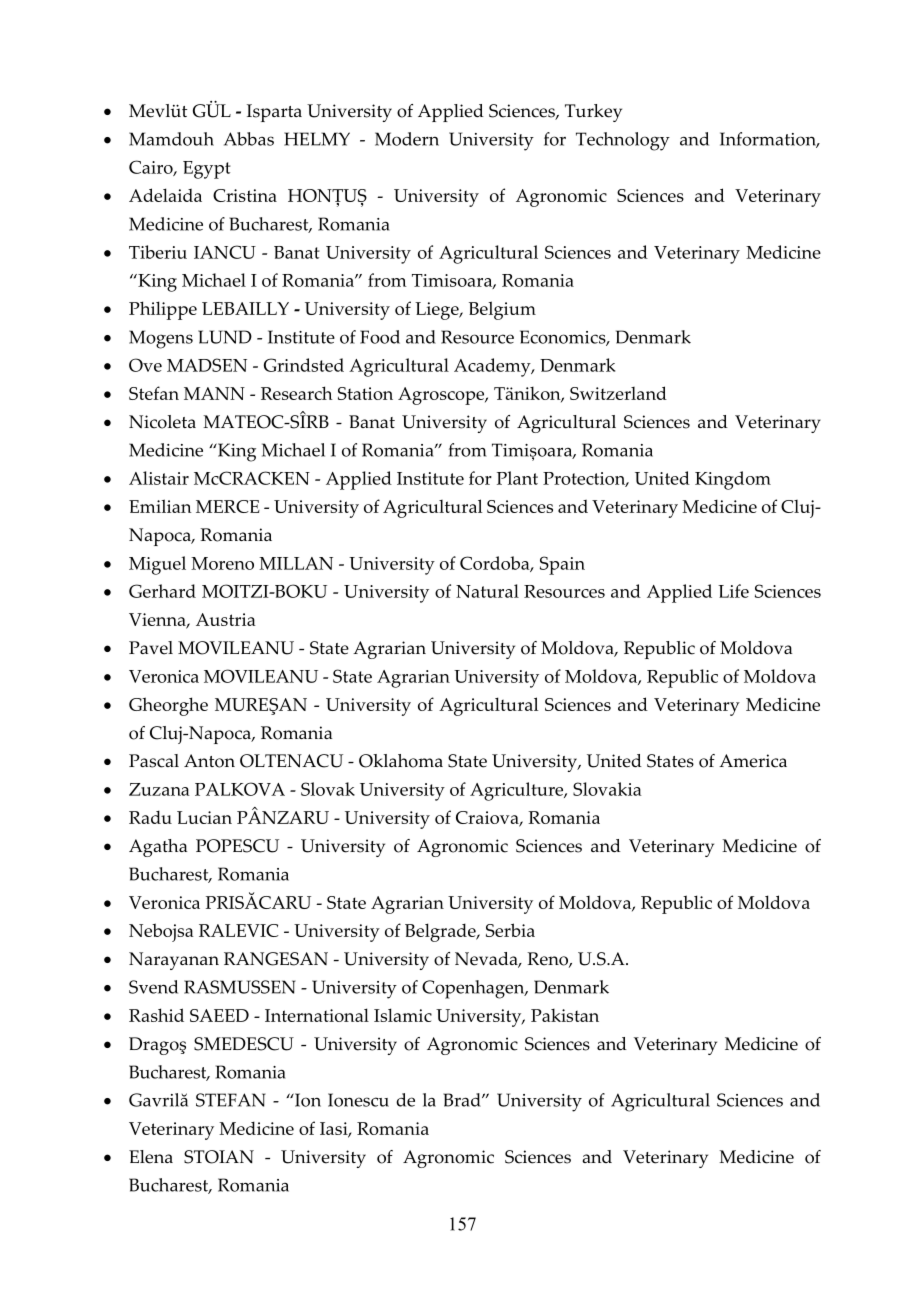 The height and width of the image is (1305, 924). I want to click on Technology, so click(623, 141).
